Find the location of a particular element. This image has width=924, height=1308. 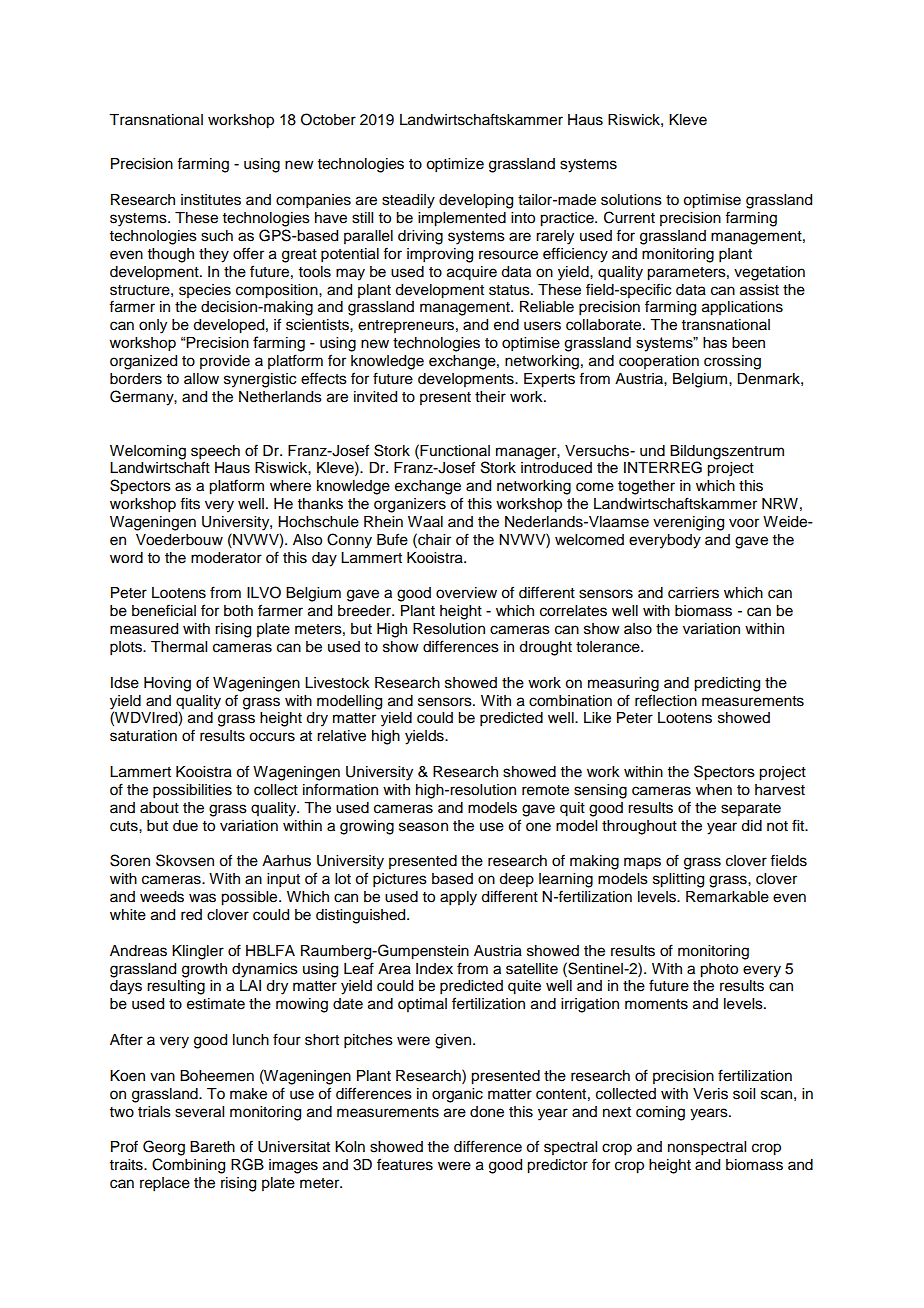

predicting is located at coordinates (727, 684).
